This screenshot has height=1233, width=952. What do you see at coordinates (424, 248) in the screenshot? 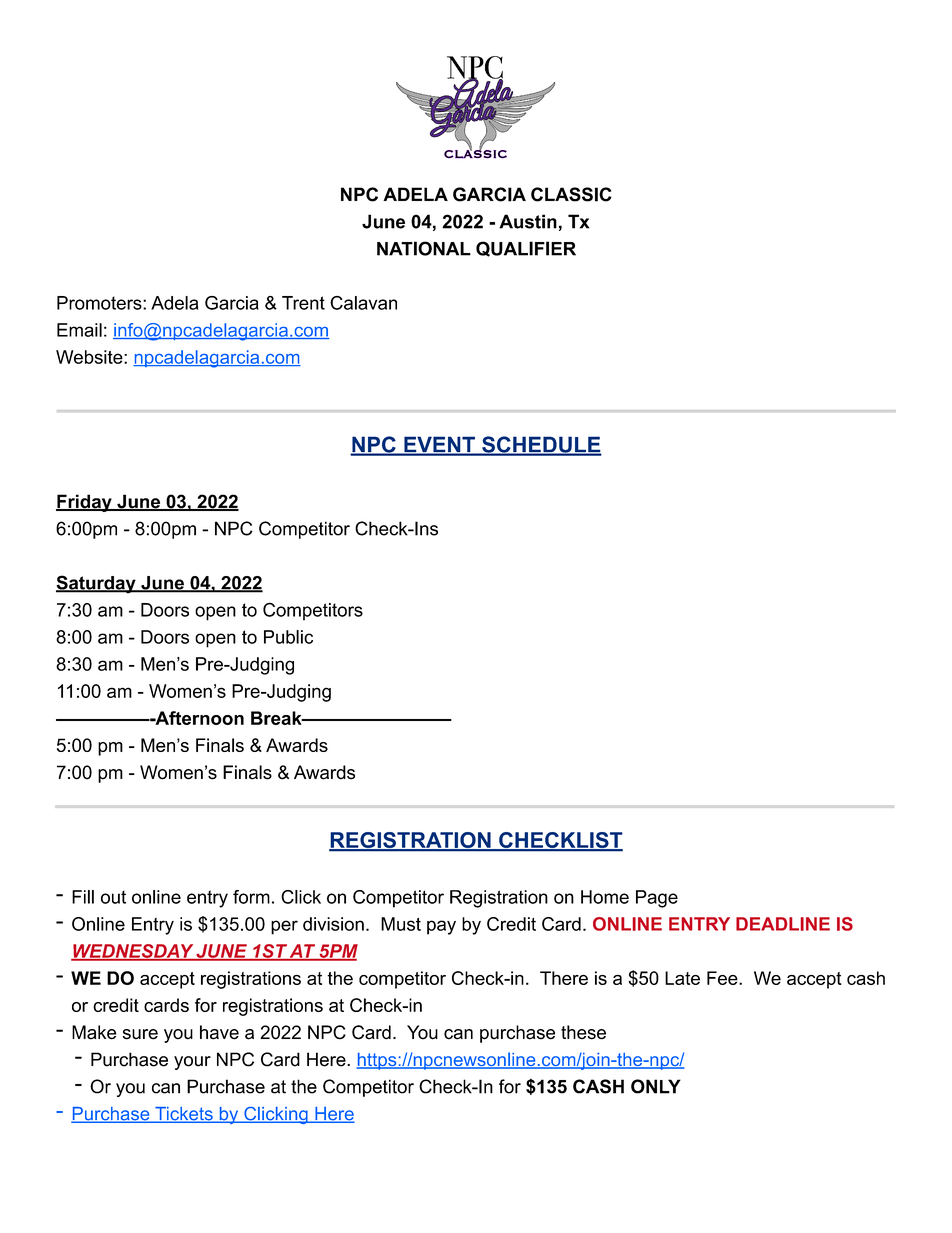
I see `NATIONAL` at bounding box center [424, 248].
